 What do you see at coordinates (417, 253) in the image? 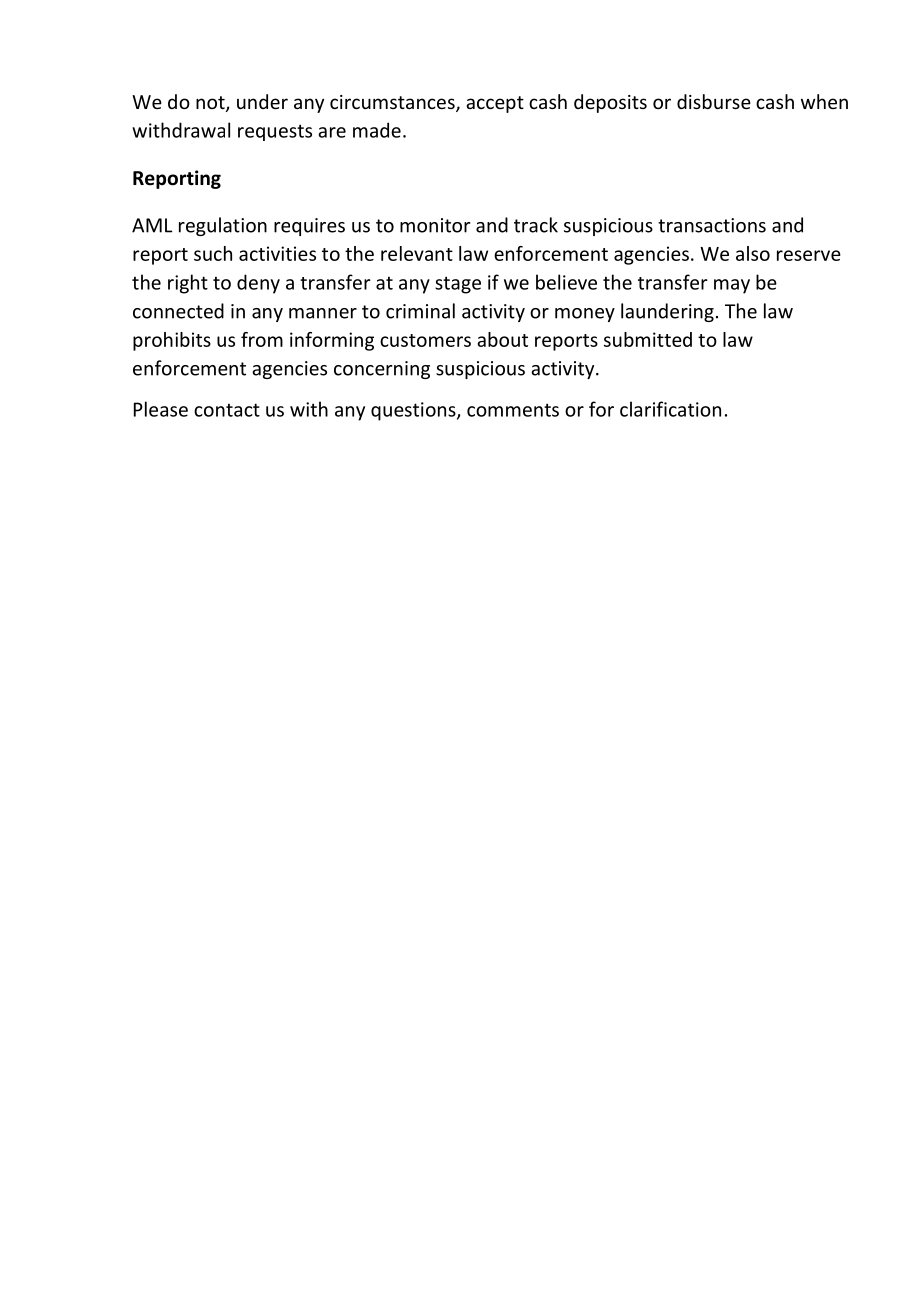
I see `relevant` at bounding box center [417, 253].
